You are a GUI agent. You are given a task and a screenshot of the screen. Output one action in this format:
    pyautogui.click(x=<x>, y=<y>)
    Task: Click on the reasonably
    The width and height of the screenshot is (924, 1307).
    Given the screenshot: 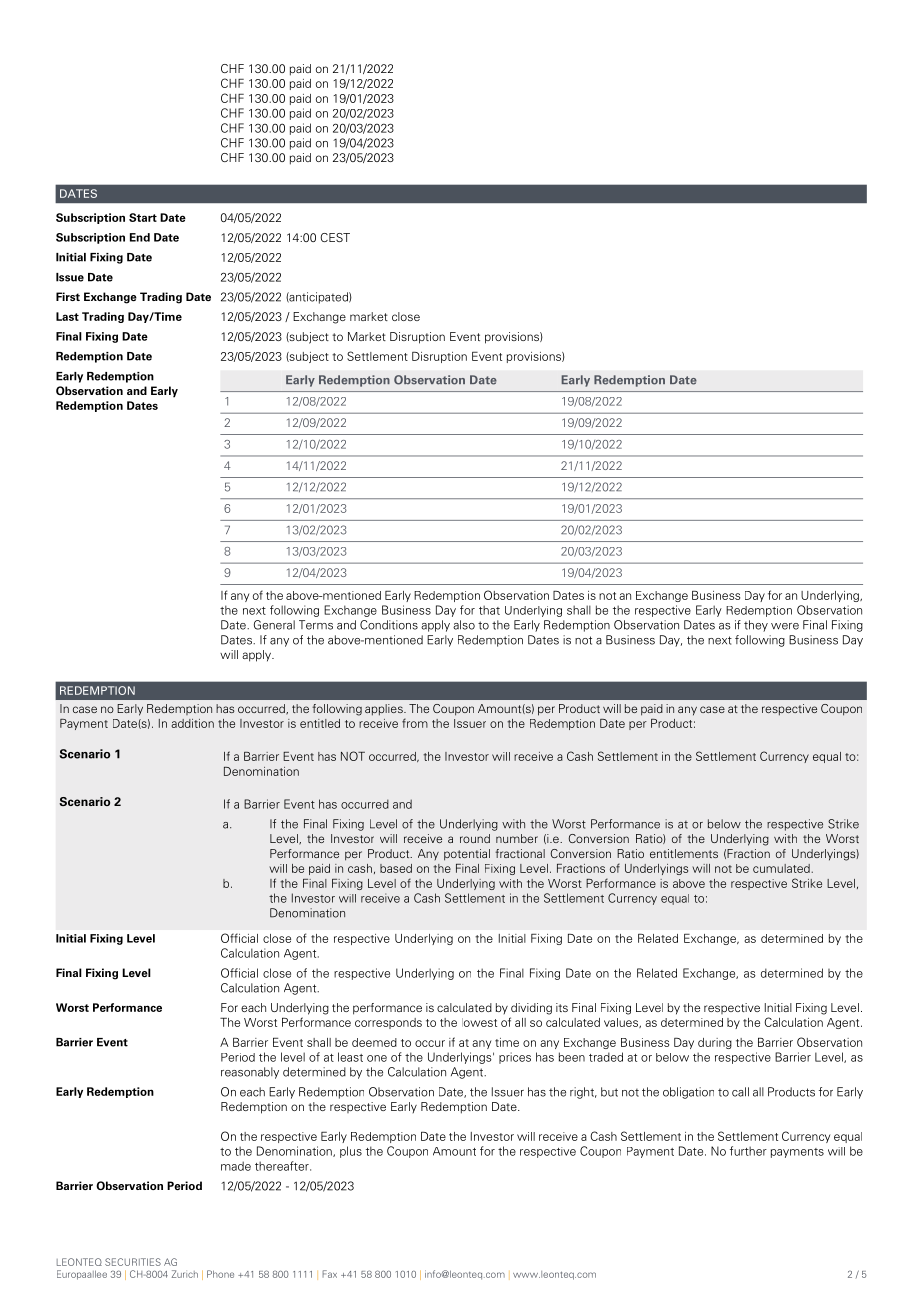 What is the action you would take?
    pyautogui.click(x=250, y=1073)
